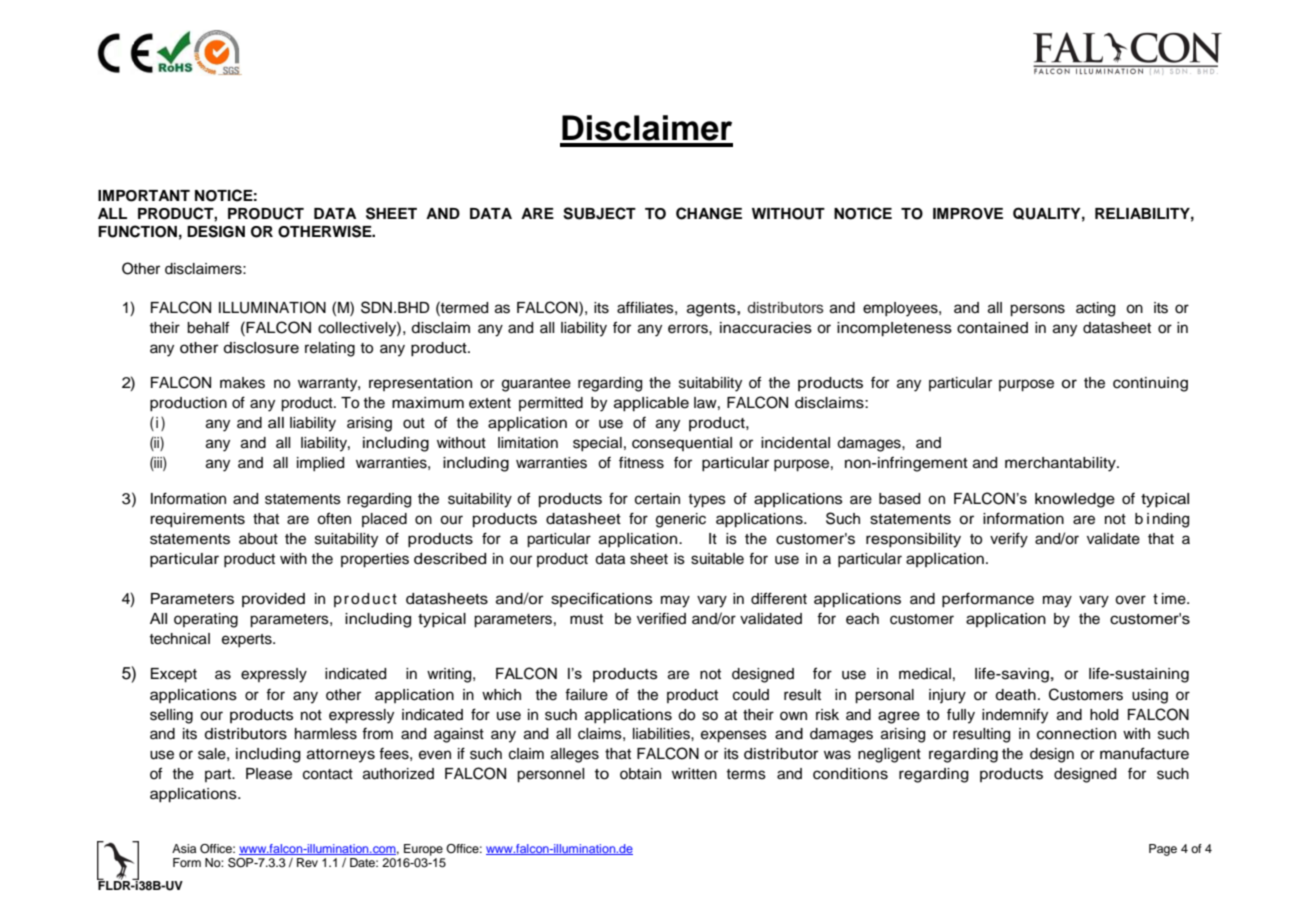  What do you see at coordinates (601, 599) in the screenshot?
I see `specifications` at bounding box center [601, 599].
